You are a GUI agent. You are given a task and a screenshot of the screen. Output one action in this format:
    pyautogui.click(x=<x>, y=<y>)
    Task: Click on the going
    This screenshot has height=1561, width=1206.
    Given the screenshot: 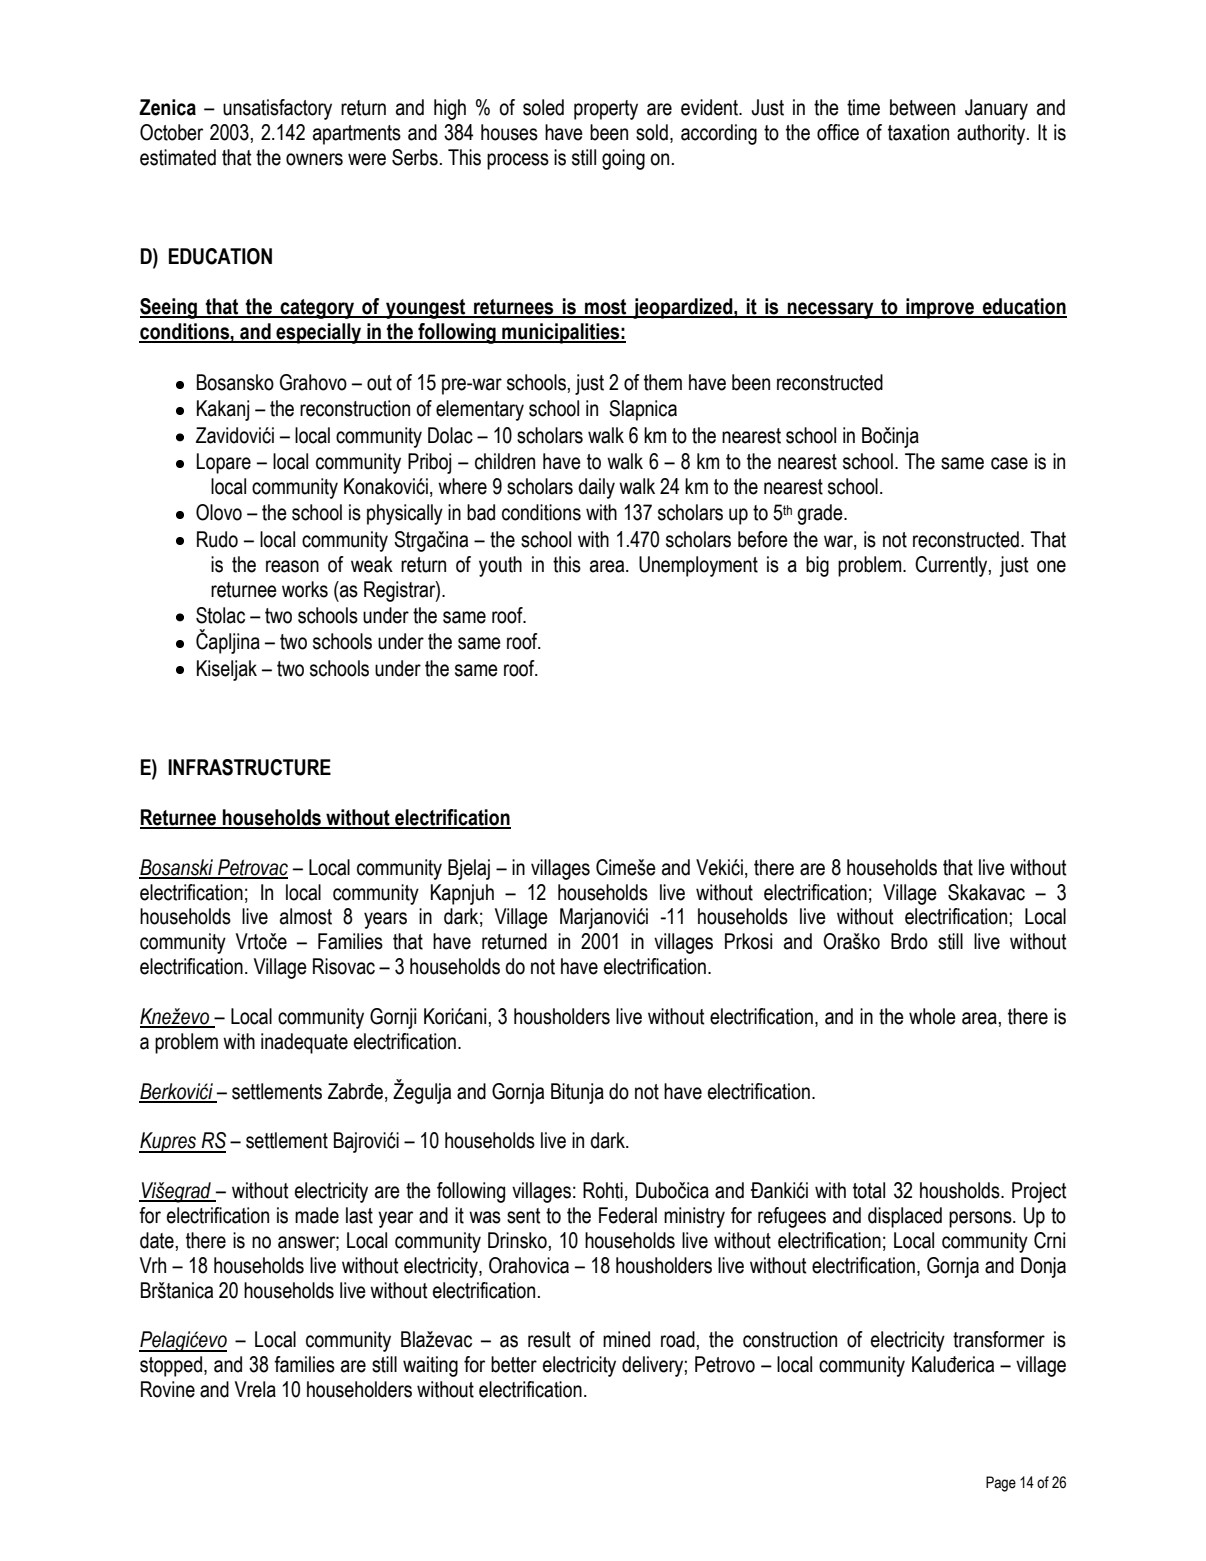 What is the action you would take?
    pyautogui.click(x=623, y=159)
